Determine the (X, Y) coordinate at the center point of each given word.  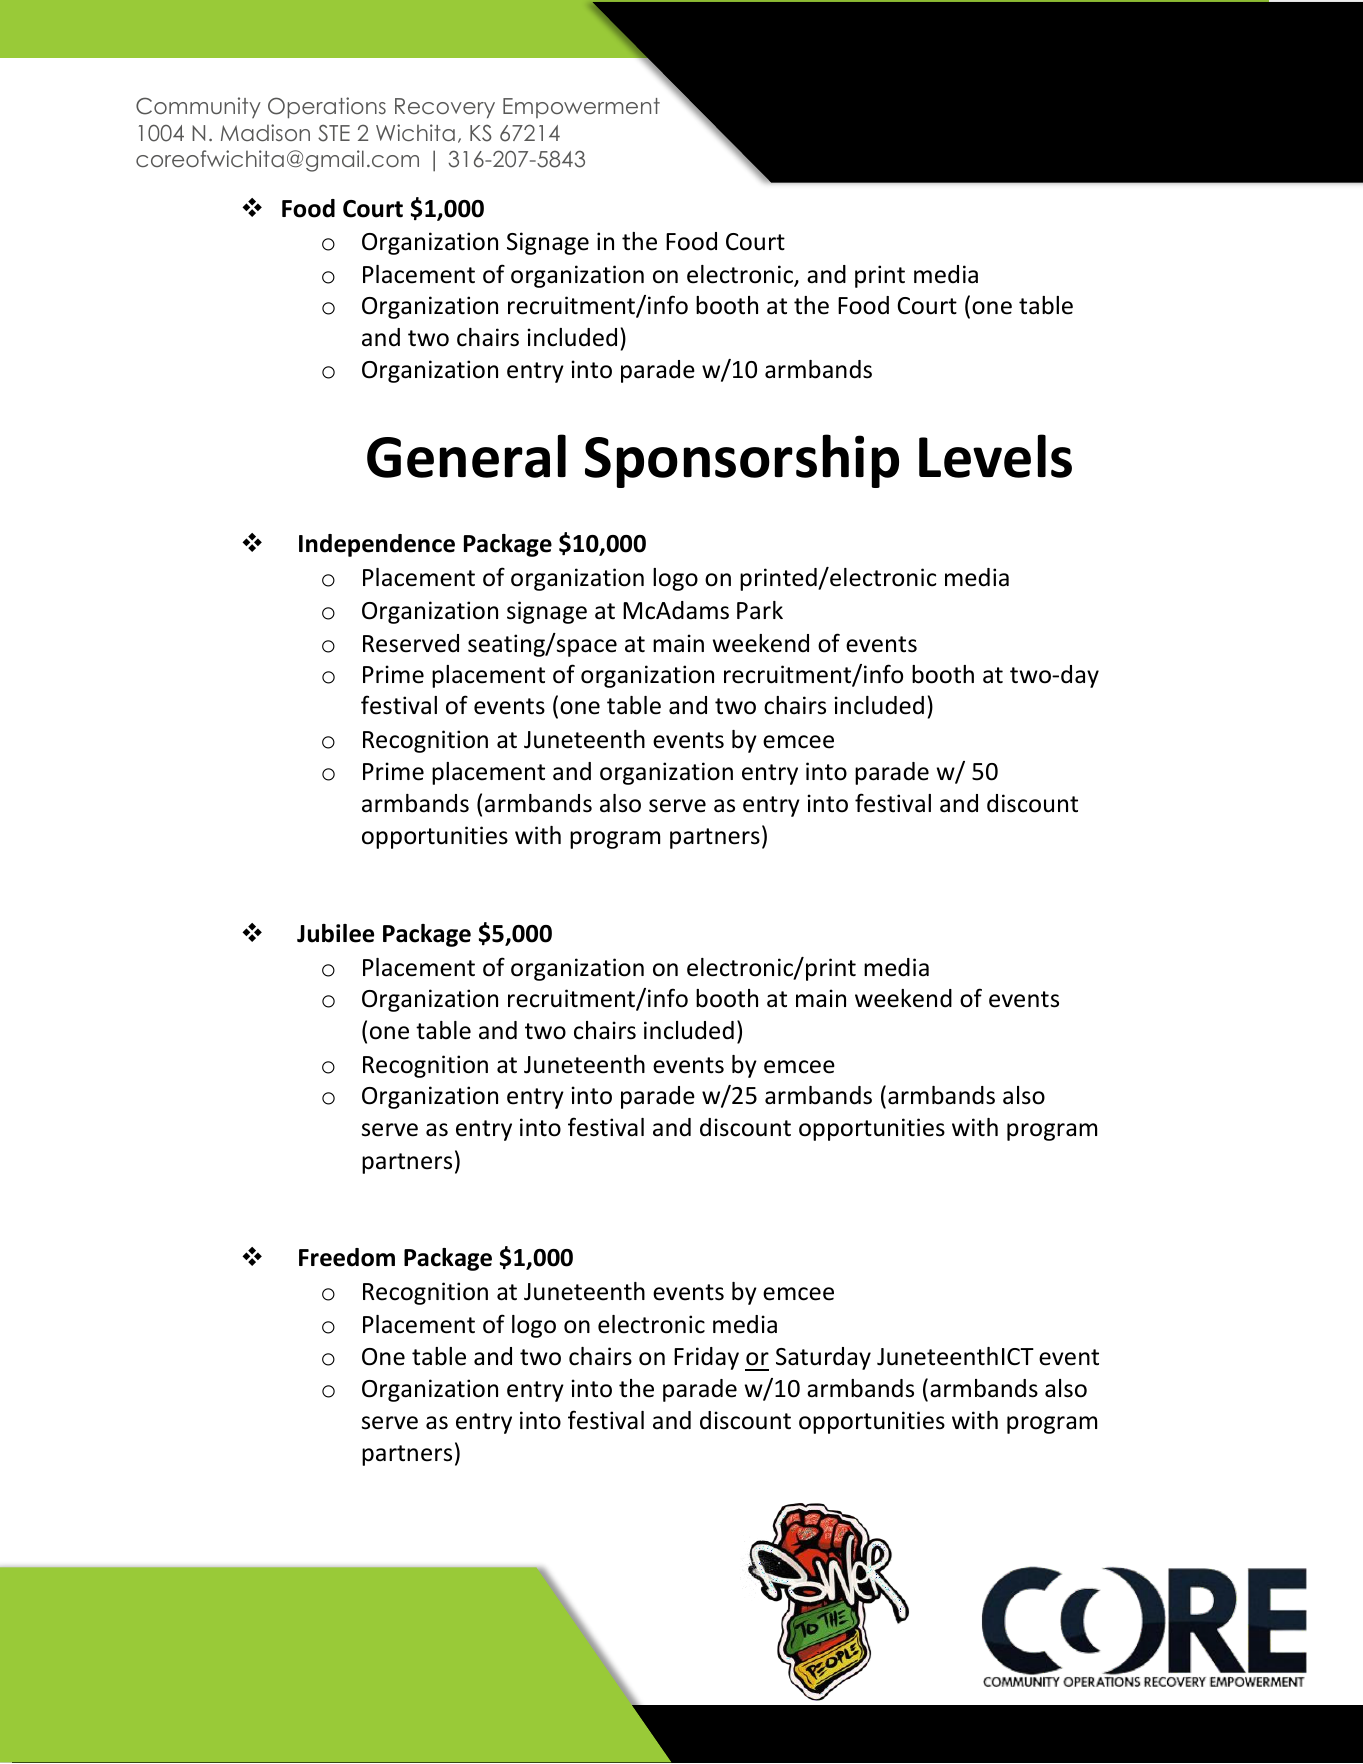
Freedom (347, 1257)
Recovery (445, 108)
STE (334, 133)
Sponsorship (742, 461)
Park (760, 610)
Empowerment (581, 108)
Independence (377, 545)
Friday (706, 1358)
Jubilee (335, 933)
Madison (265, 132)
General (466, 456)
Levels (995, 456)
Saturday (823, 1358)
